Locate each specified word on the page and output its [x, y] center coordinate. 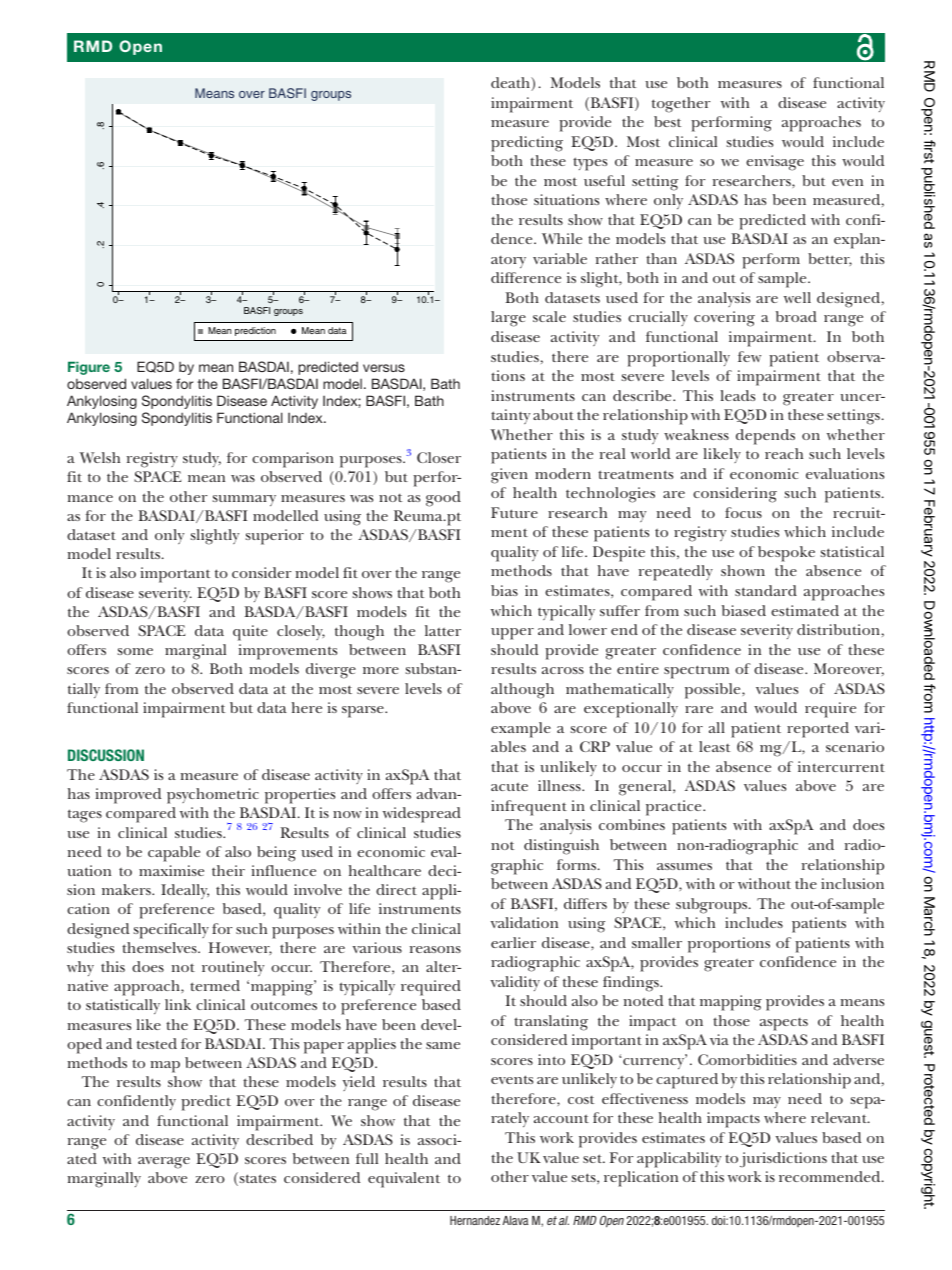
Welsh [99, 457]
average [164, 1163]
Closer [439, 457]
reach [784, 453]
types [590, 164]
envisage [775, 163]
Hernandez [475, 1220]
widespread [422, 815]
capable [174, 854]
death [511, 84]
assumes [684, 866]
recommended [831, 1176]
